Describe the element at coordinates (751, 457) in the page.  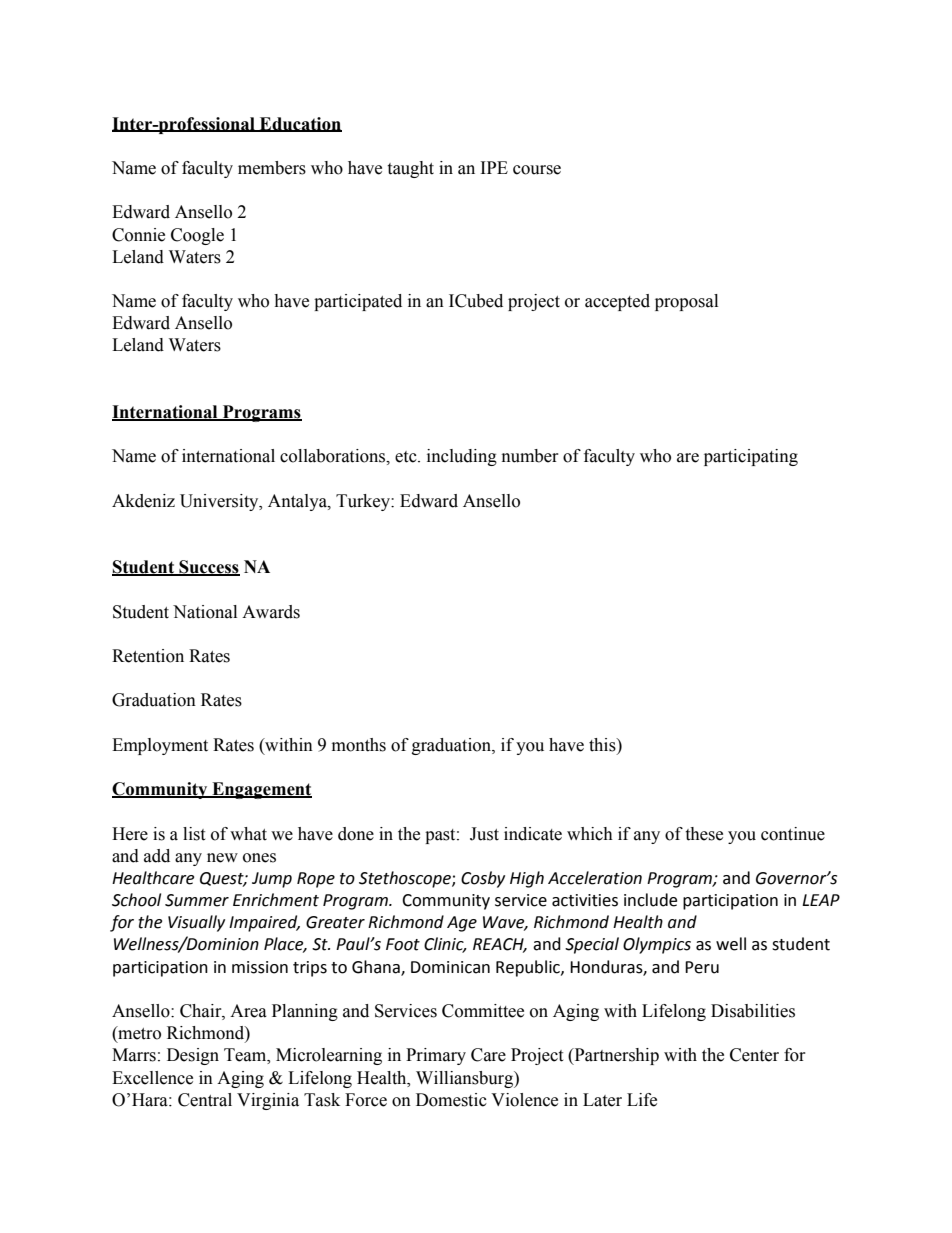
I see `participating` at that location.
